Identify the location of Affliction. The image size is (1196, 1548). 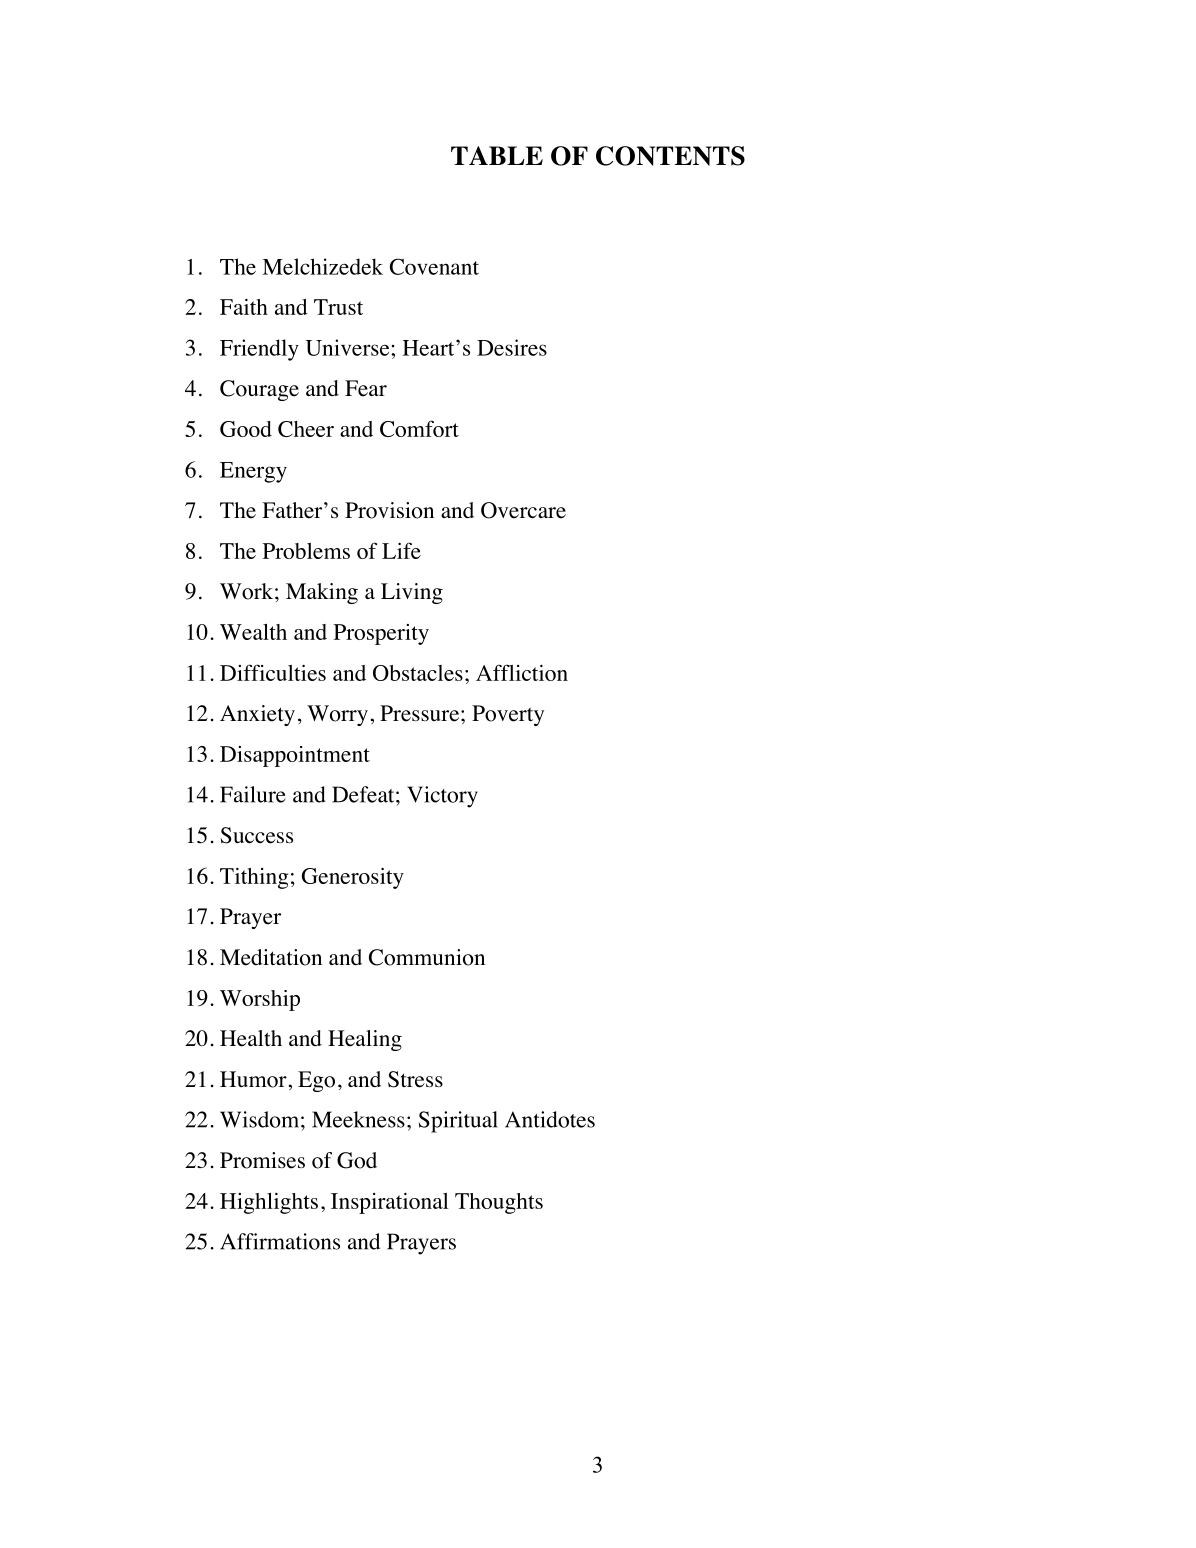
(522, 672).
